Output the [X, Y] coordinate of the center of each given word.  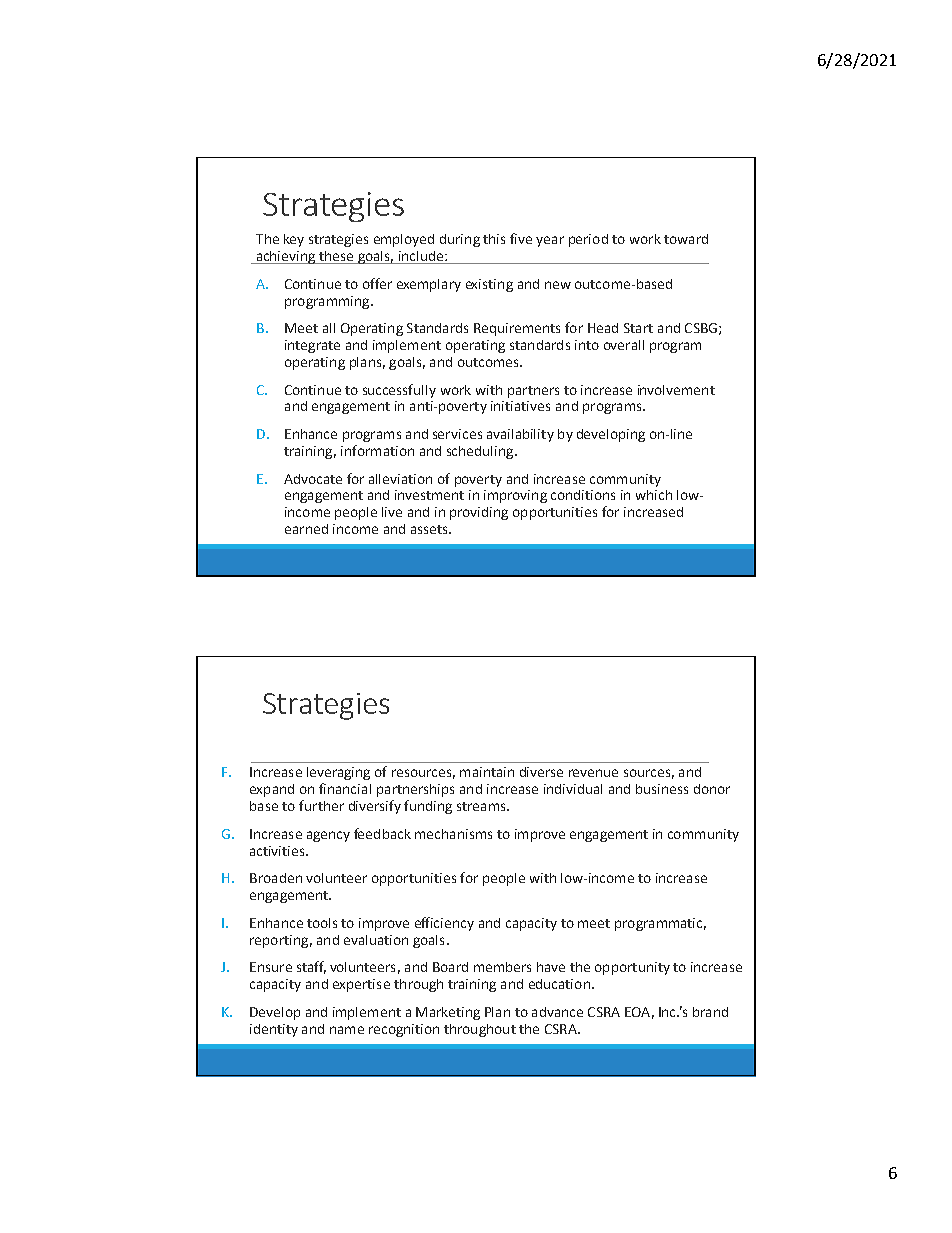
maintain [487, 772]
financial [345, 788]
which [654, 495]
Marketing [448, 1013]
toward [686, 239]
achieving [286, 257]
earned [306, 529]
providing [479, 513]
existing [489, 285]
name [347, 1030]
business [662, 789]
